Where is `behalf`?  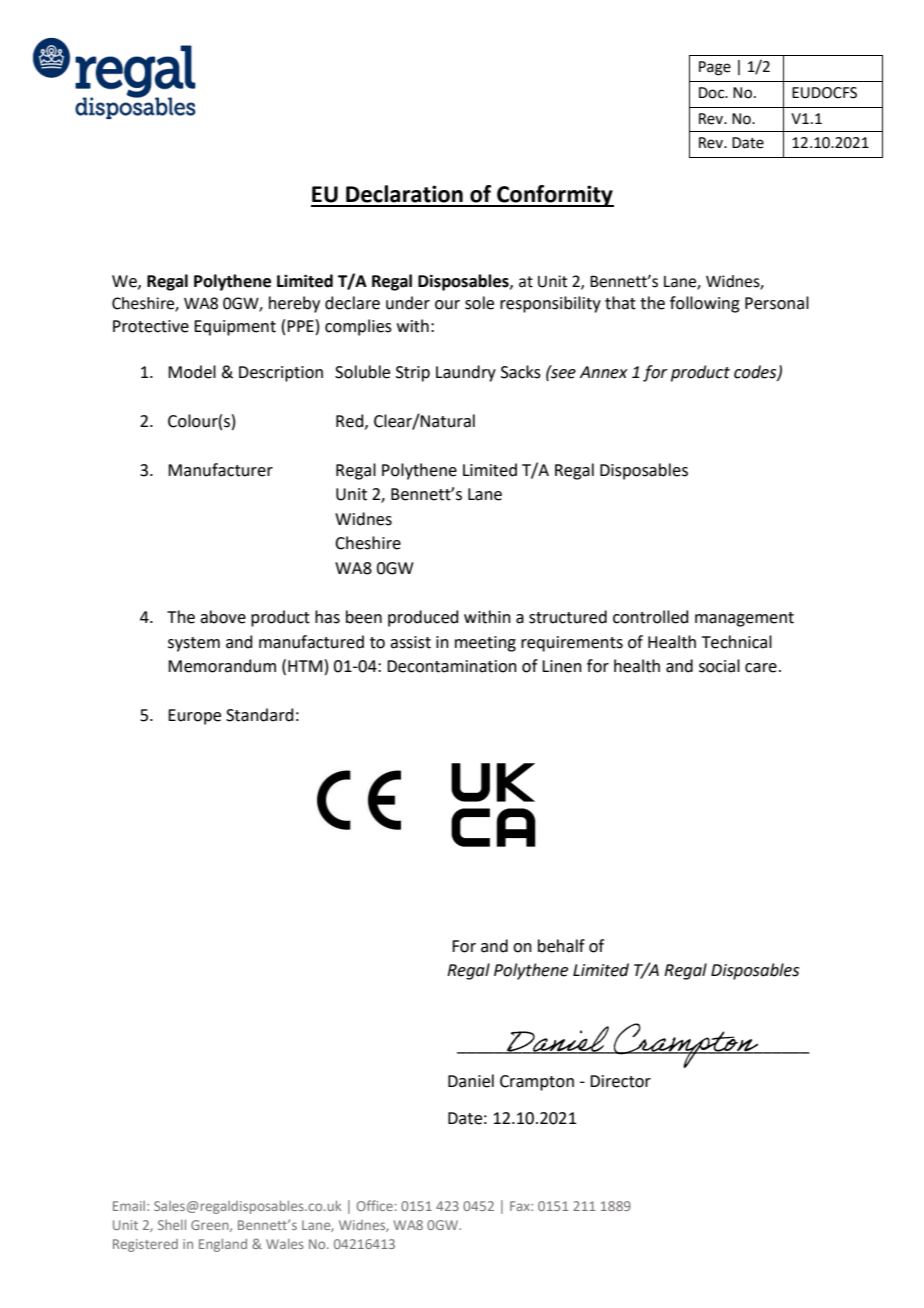 behalf is located at coordinates (561, 946).
